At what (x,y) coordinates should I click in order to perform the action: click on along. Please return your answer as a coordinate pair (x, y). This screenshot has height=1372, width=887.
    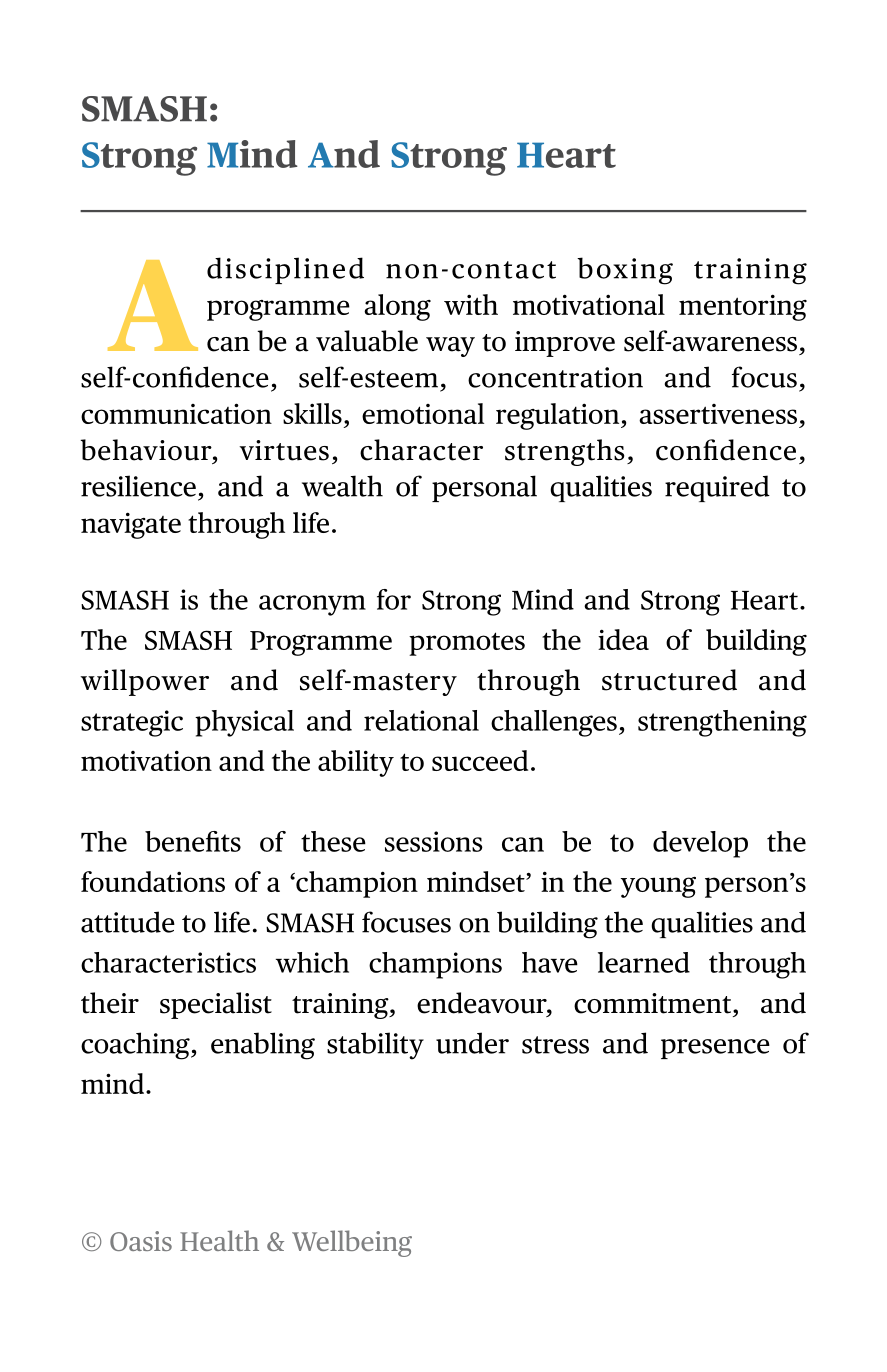
    Looking at the image, I should click on (397, 307).
